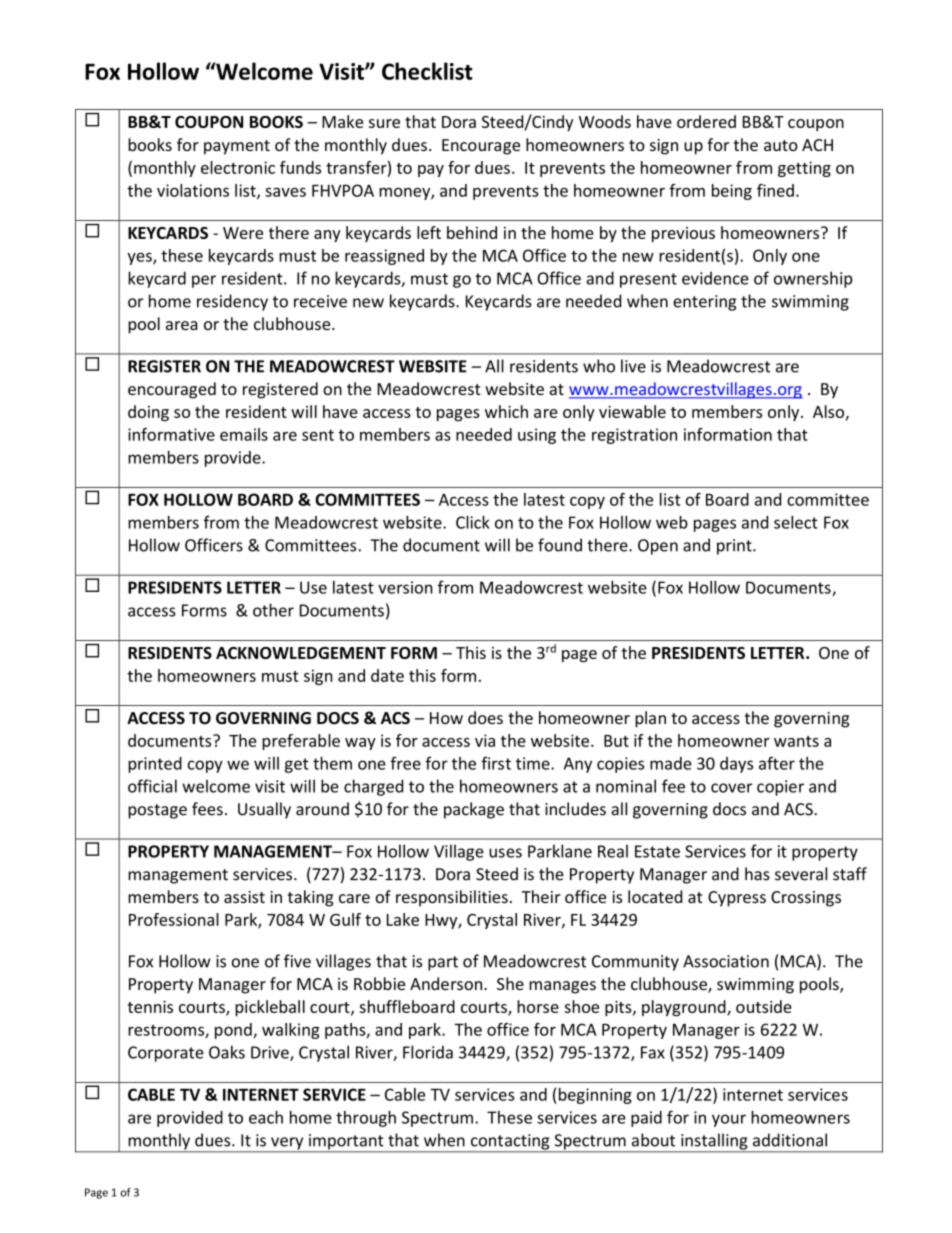 The width and height of the document is (952, 1233). What do you see at coordinates (473, 522) in the document?
I see `Click` at bounding box center [473, 522].
